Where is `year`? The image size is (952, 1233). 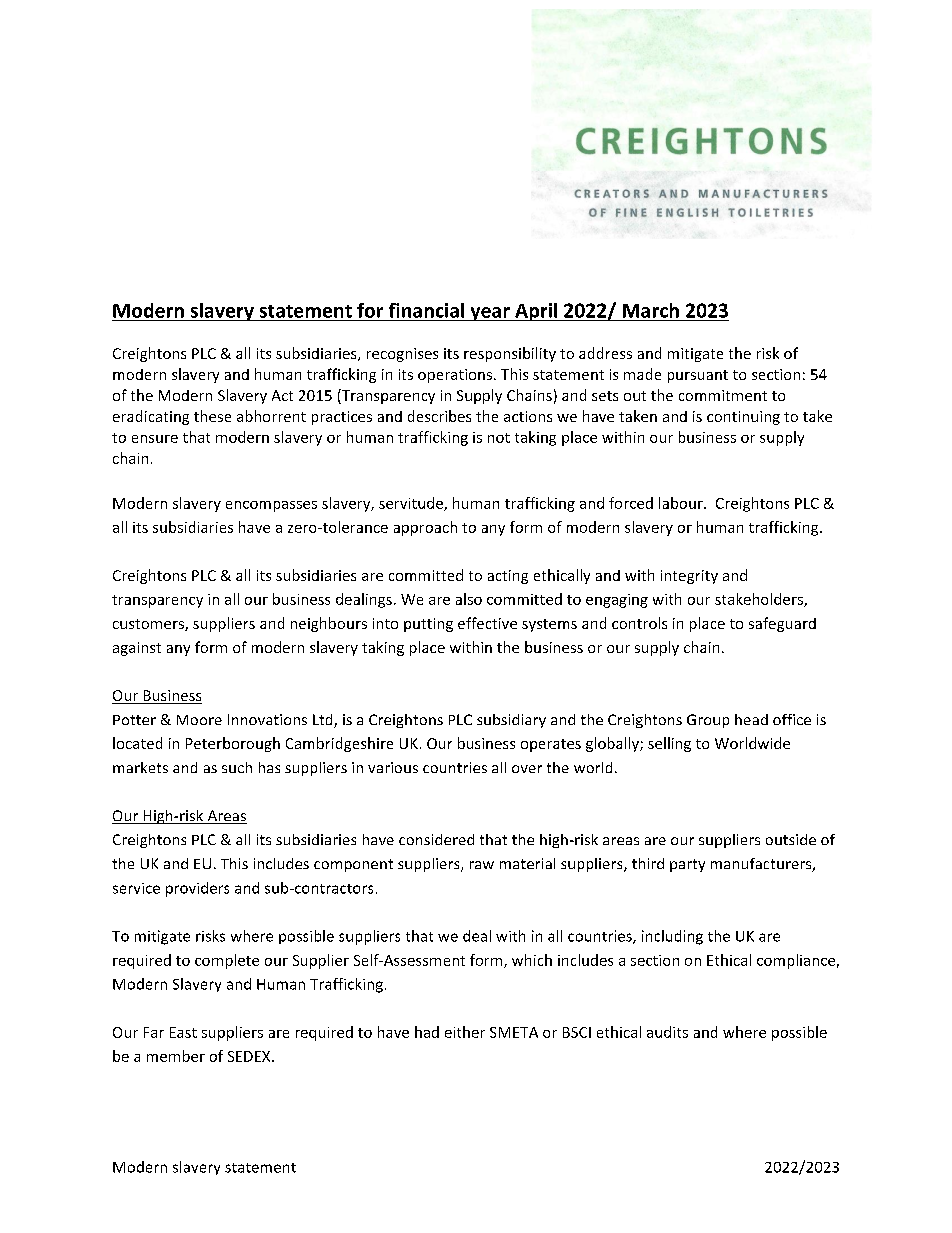
year is located at coordinates (490, 314).
